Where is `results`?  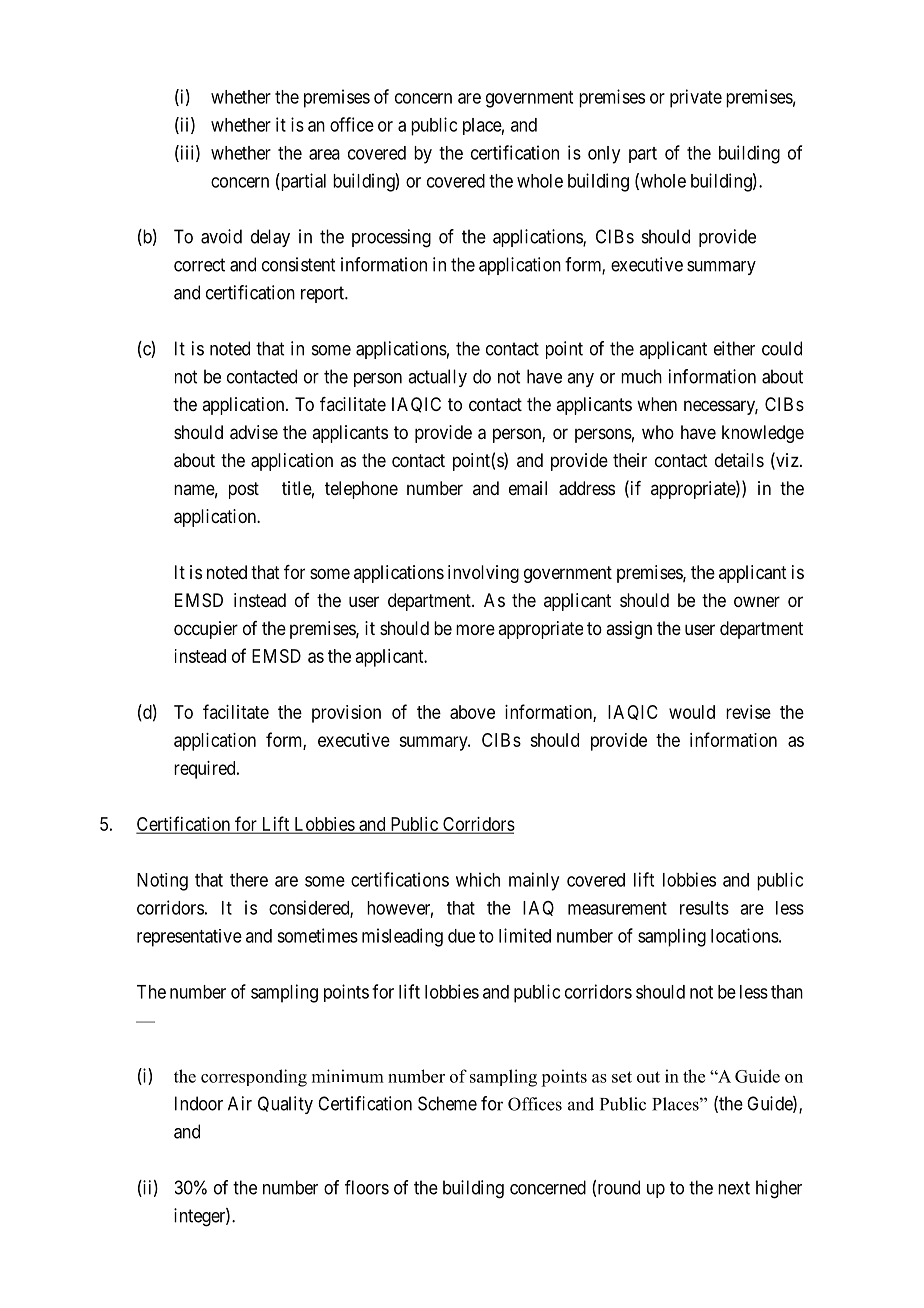 results is located at coordinates (704, 908).
